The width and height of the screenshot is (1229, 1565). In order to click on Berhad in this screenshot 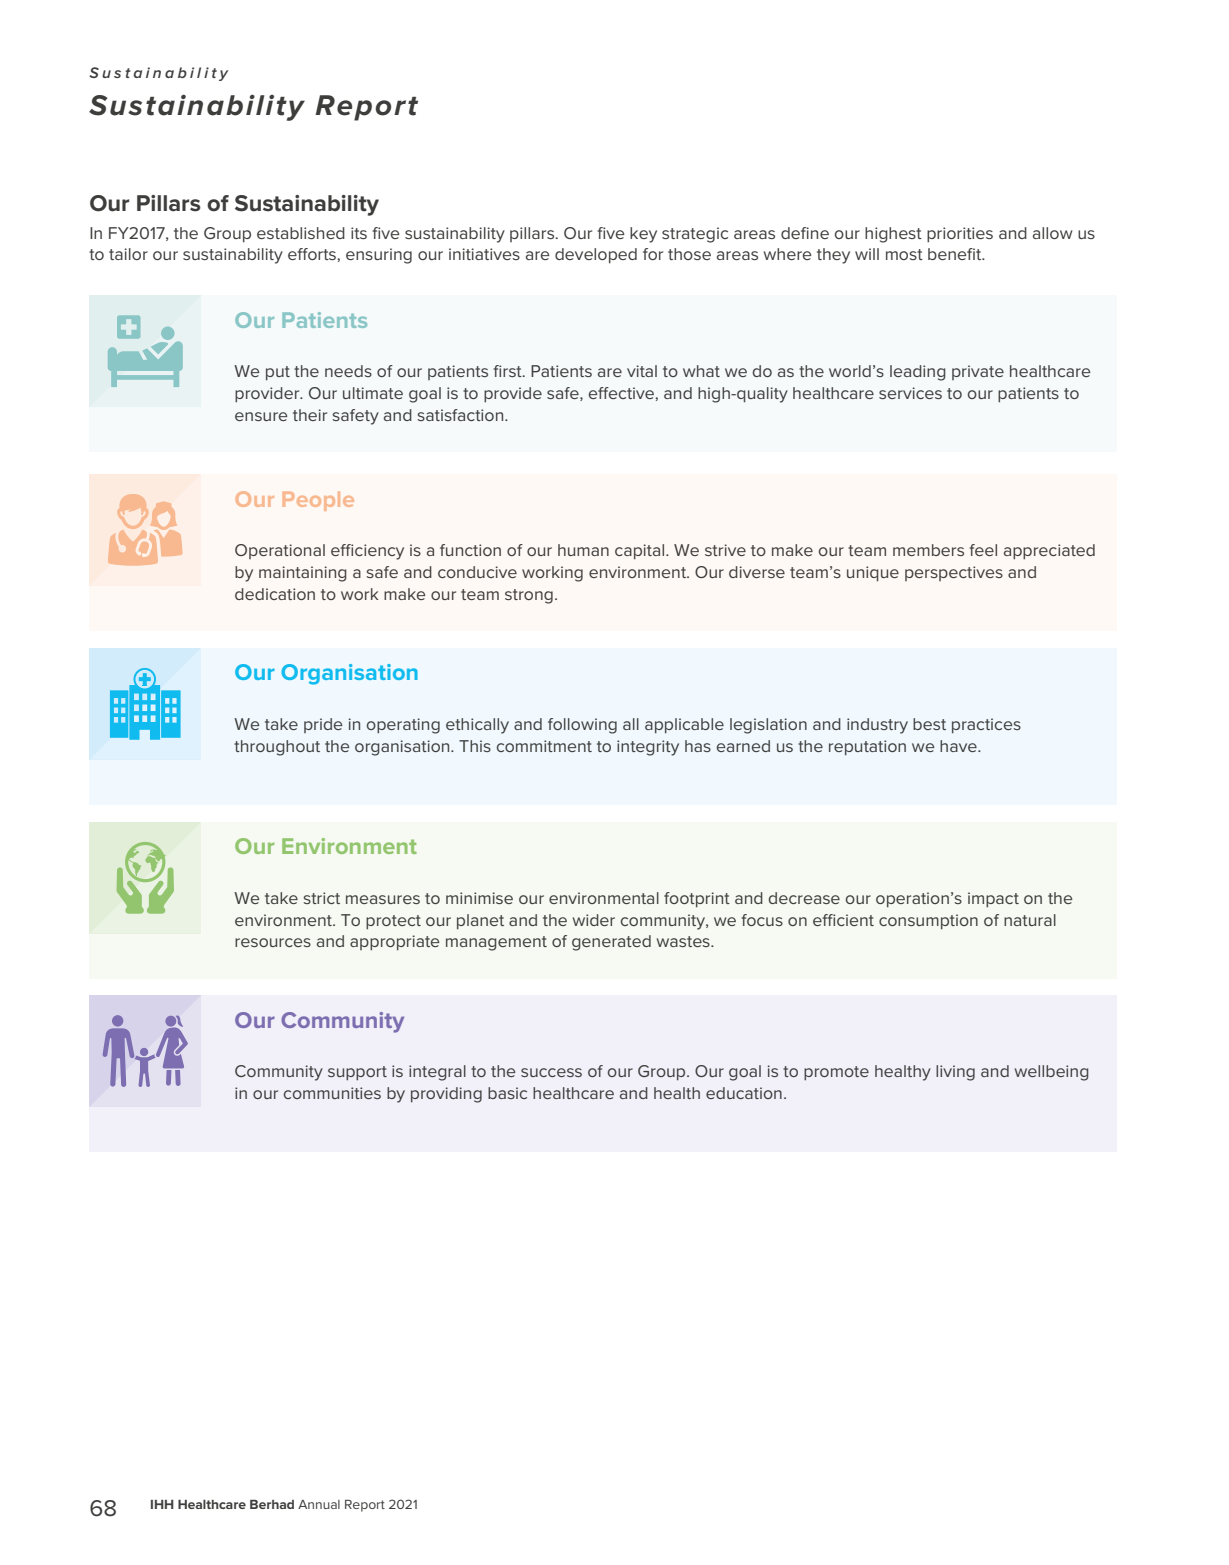, I will do `click(272, 1504)`.
